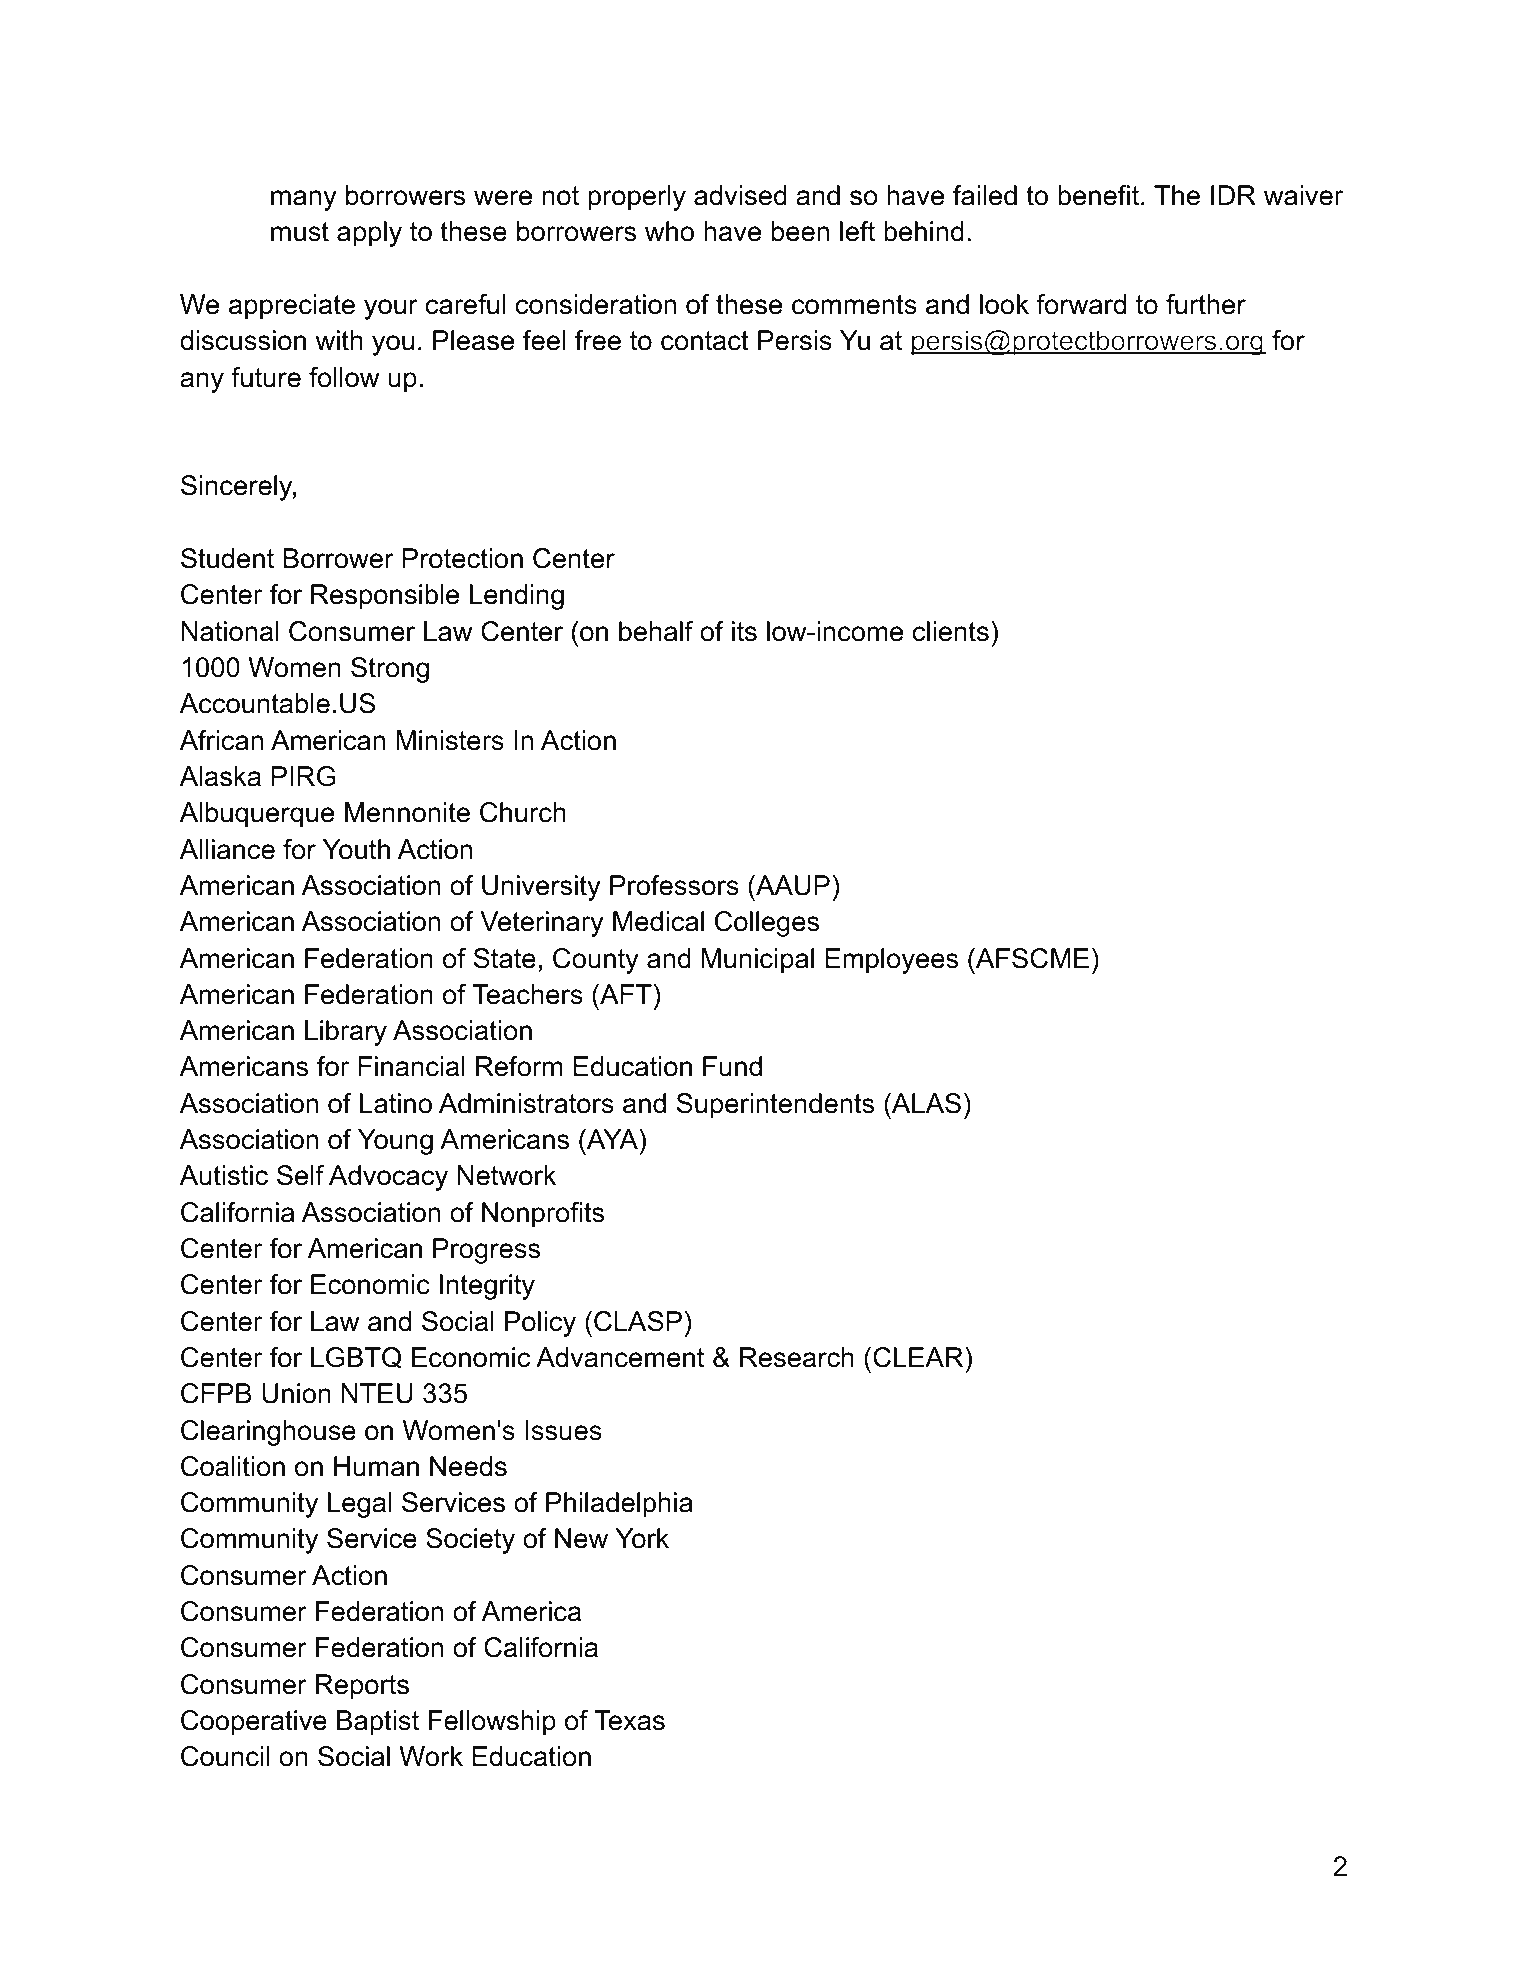  I want to click on behalf, so click(656, 631).
